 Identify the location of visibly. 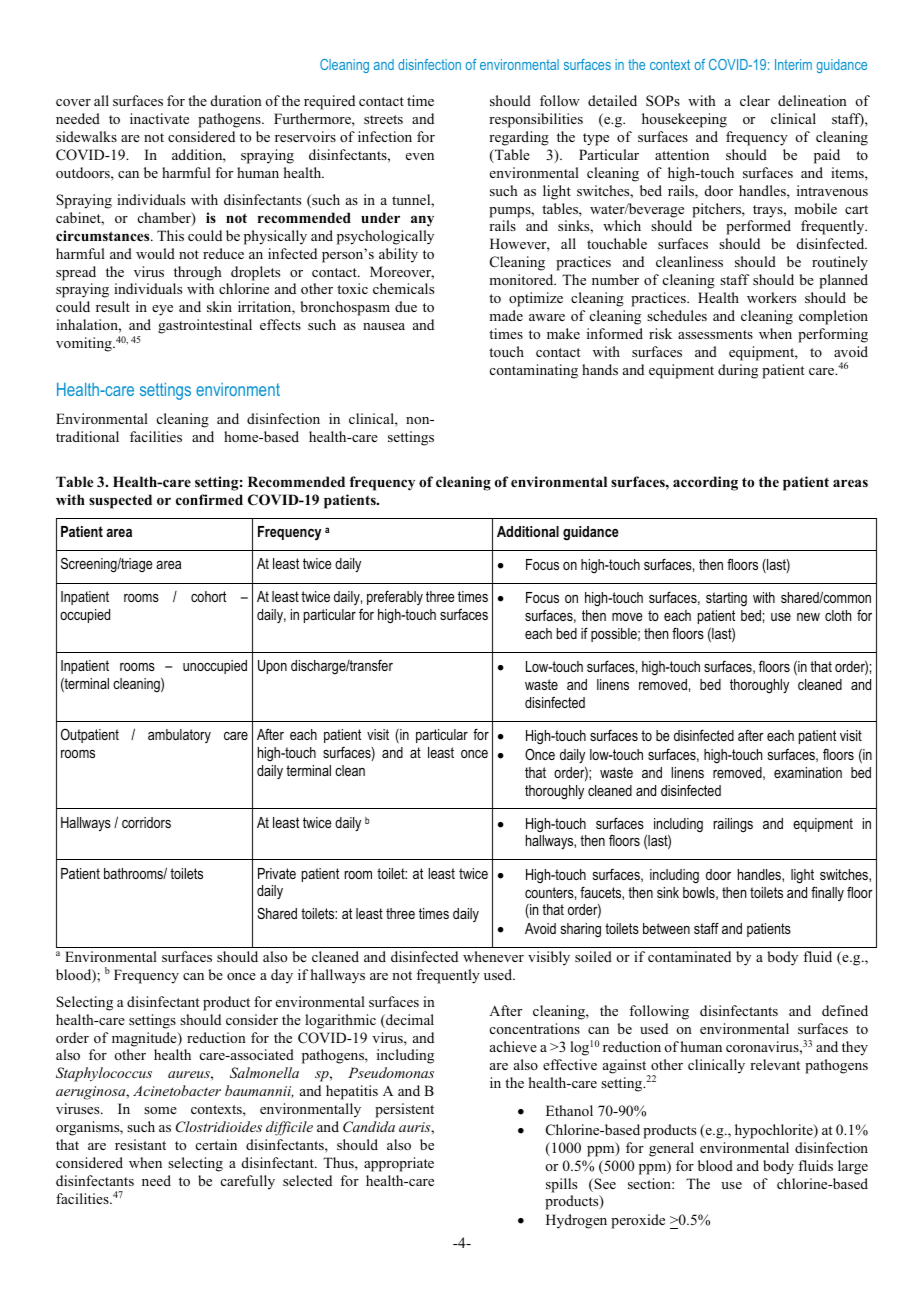
(549, 958).
